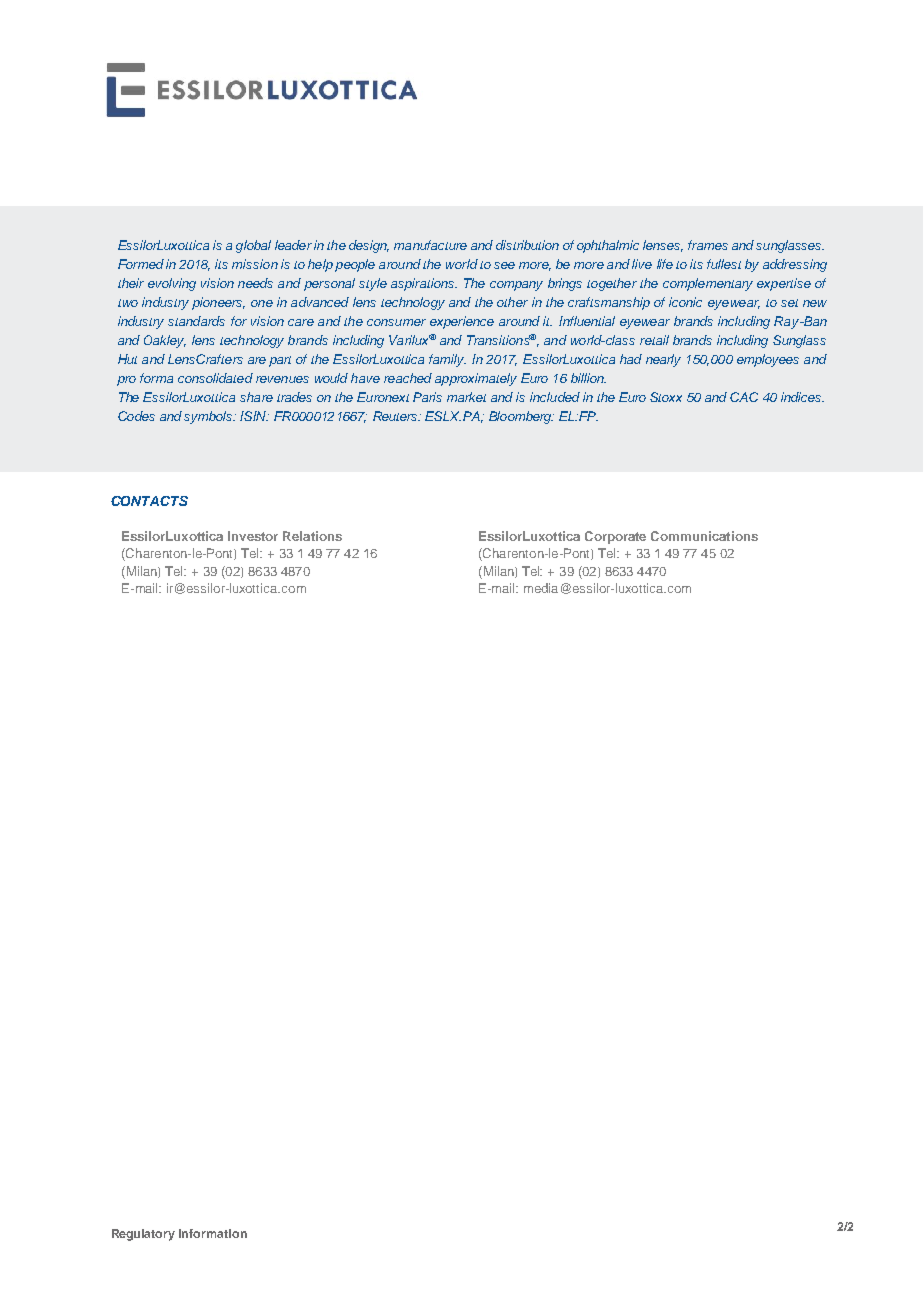 The width and height of the page is (924, 1309). Describe the element at coordinates (312, 536) in the page. I see `Relations` at that location.
